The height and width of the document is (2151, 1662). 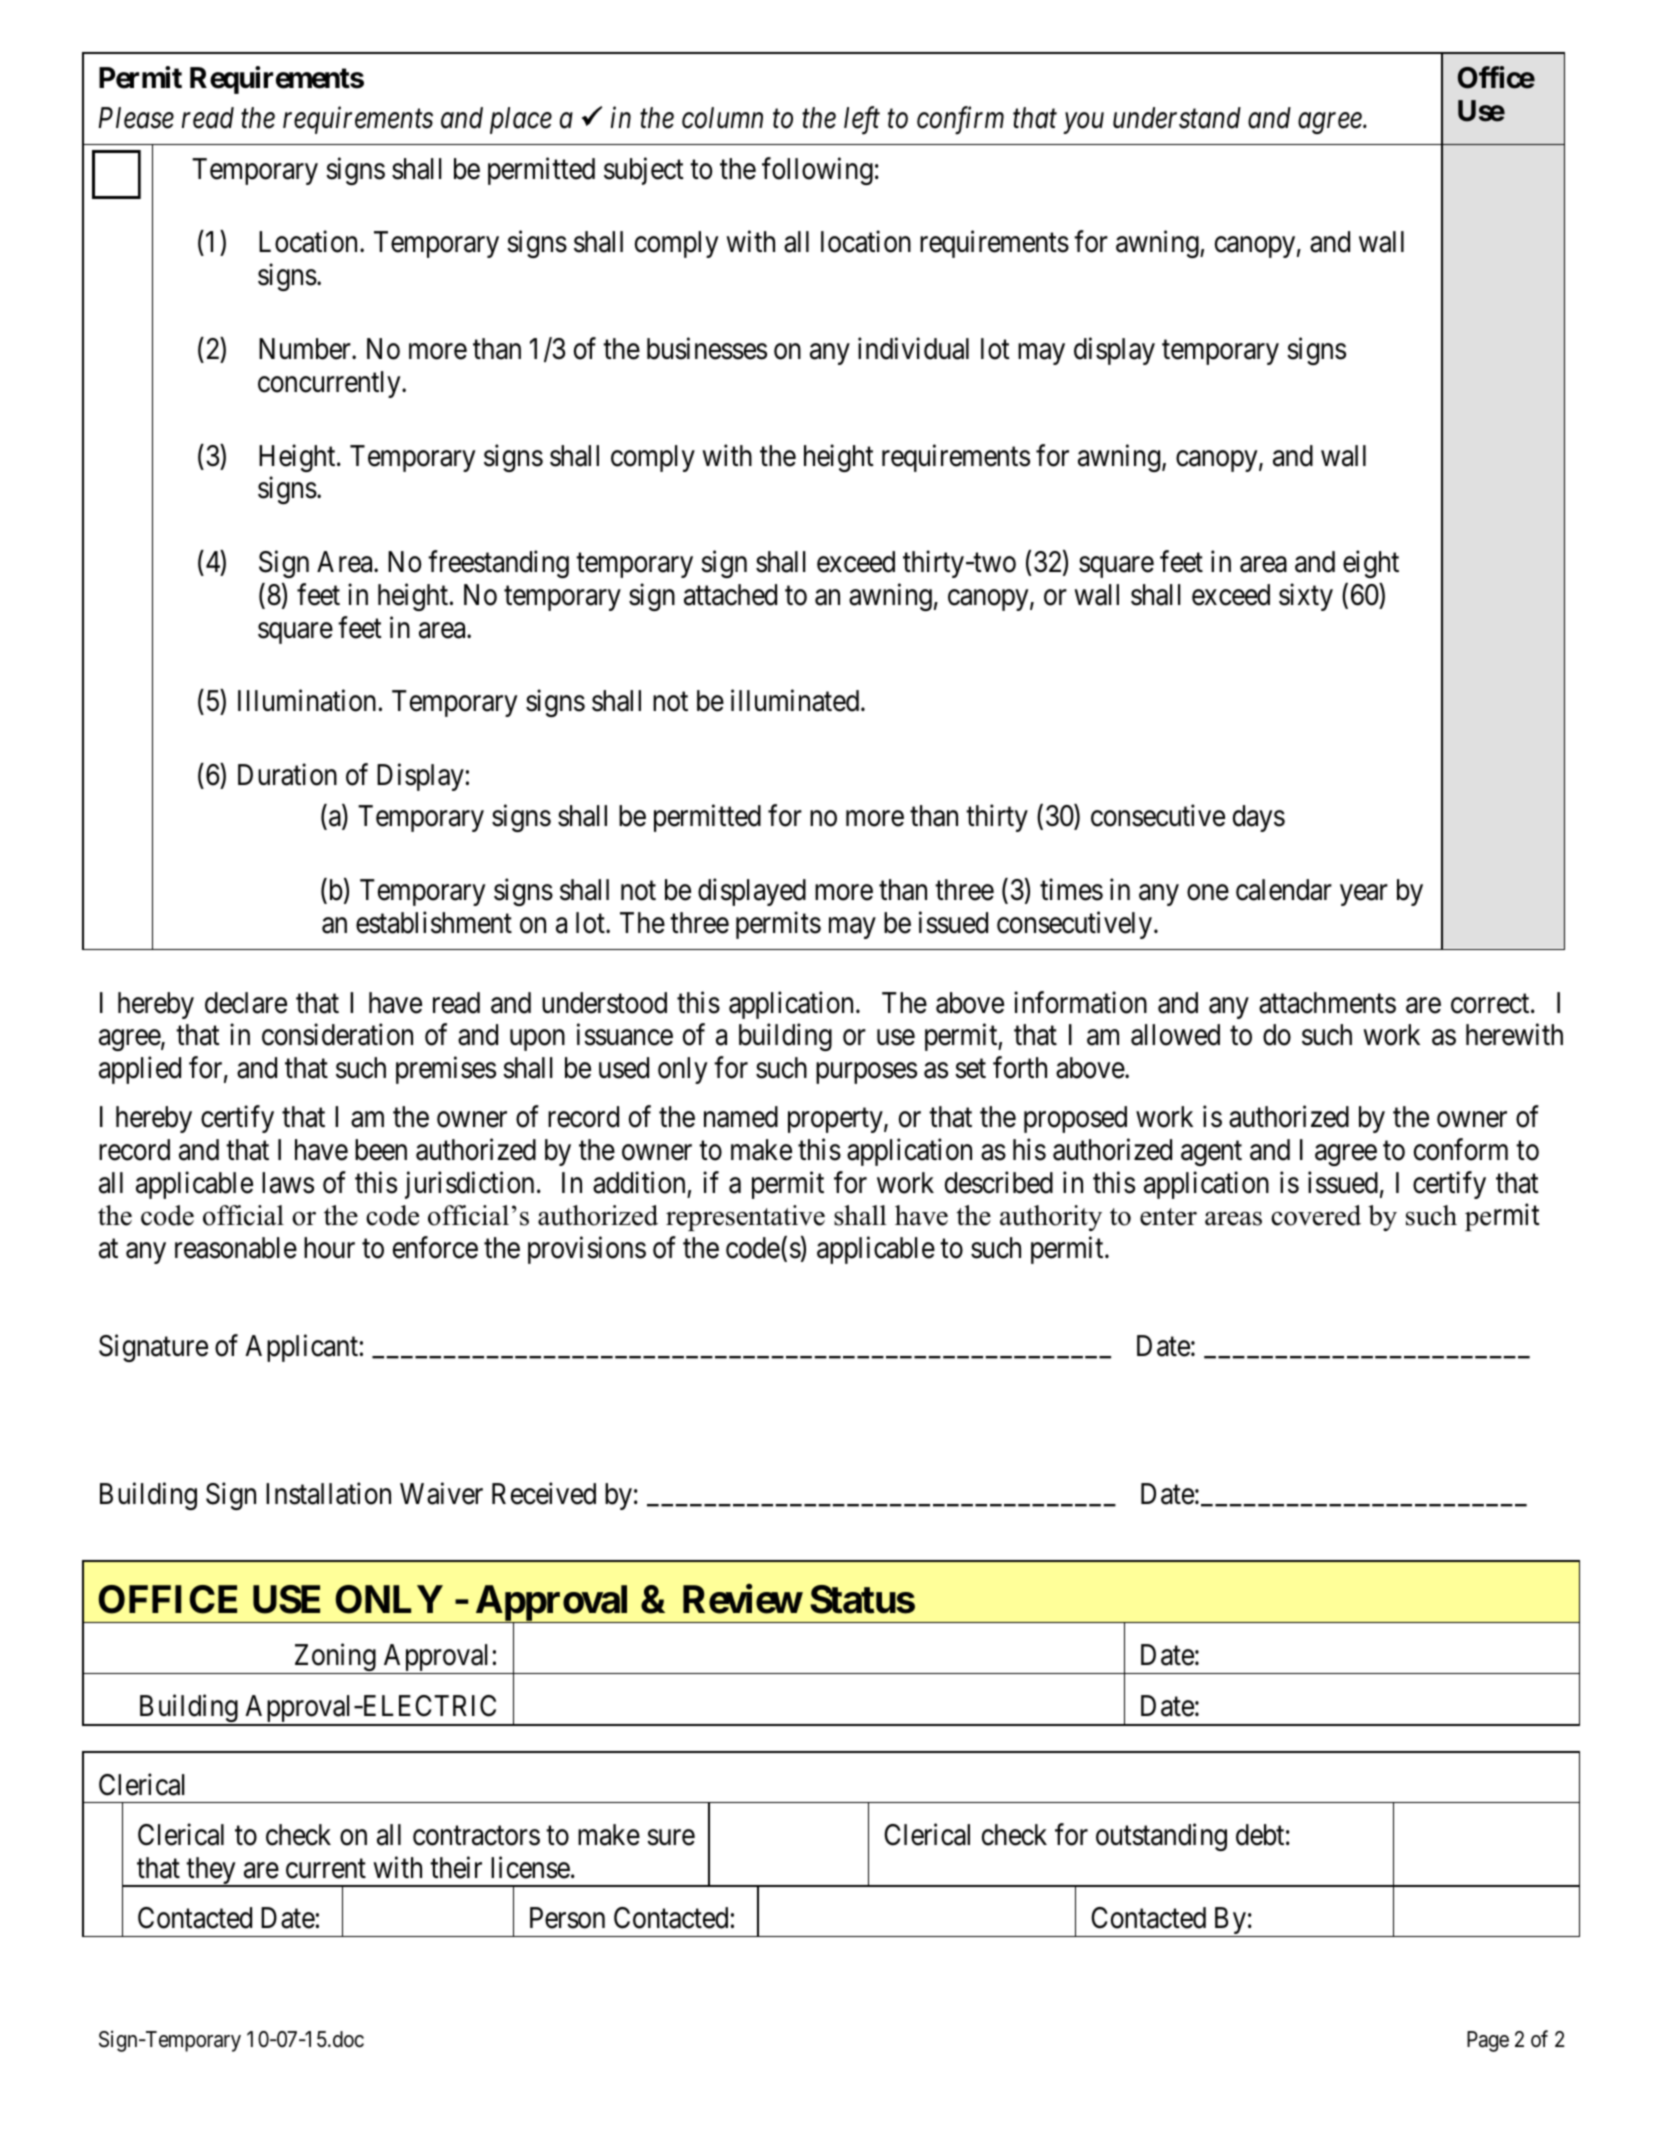 What do you see at coordinates (1177, 118) in the document?
I see `understand` at bounding box center [1177, 118].
